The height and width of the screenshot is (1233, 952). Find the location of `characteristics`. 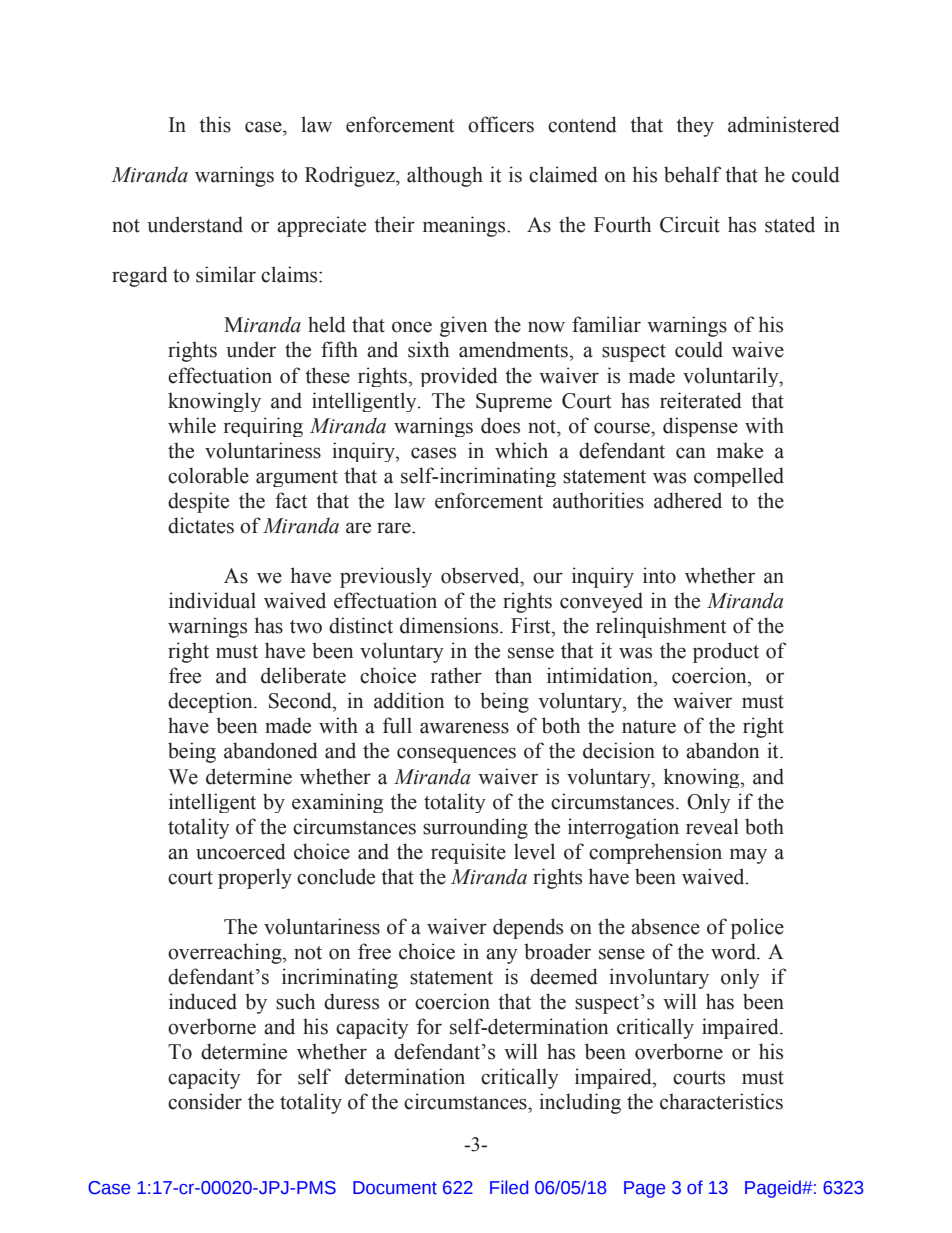

characteristics is located at coordinates (721, 1101).
